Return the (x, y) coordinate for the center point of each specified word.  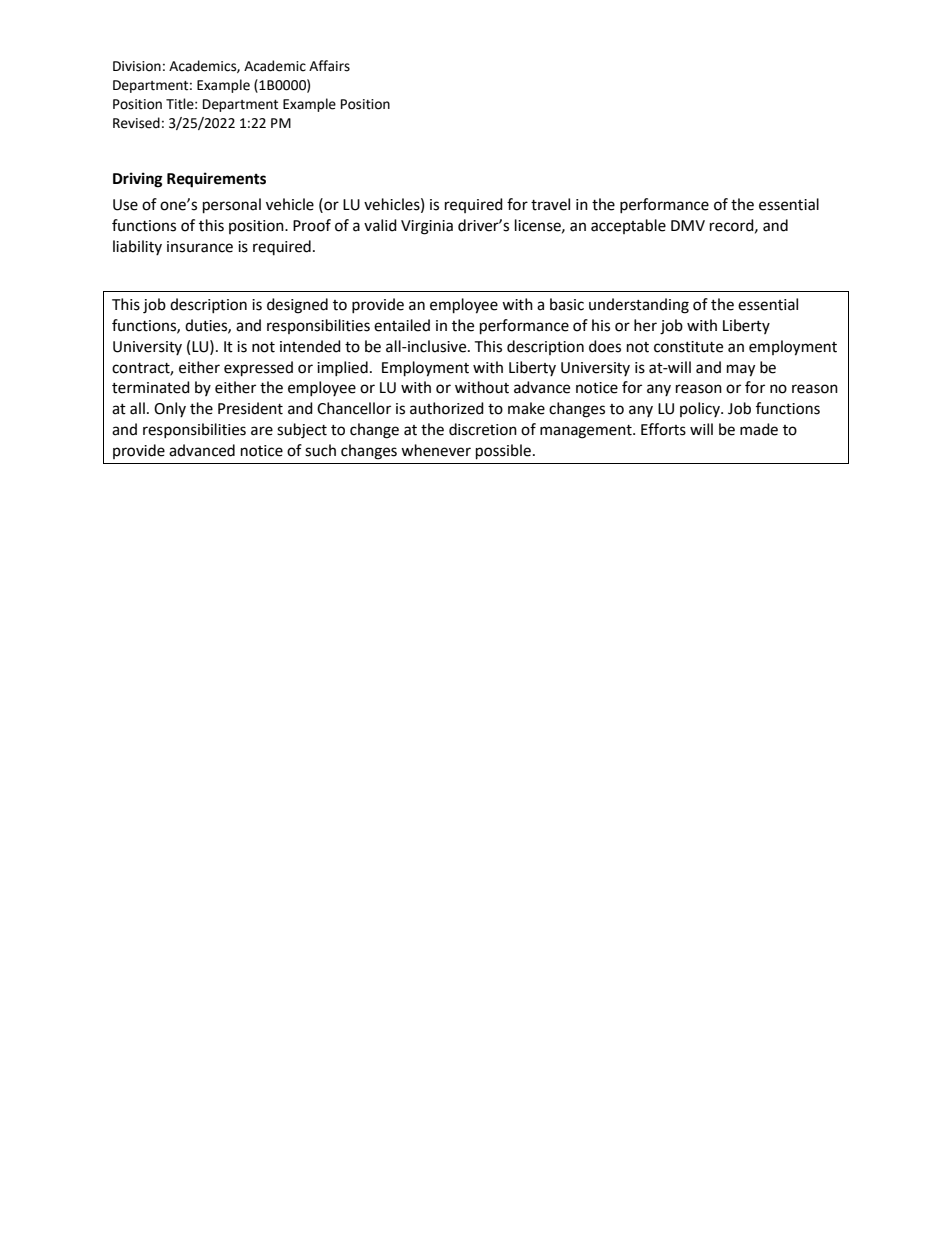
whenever (436, 450)
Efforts (663, 429)
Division (137, 66)
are (262, 431)
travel (550, 204)
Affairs (329, 66)
